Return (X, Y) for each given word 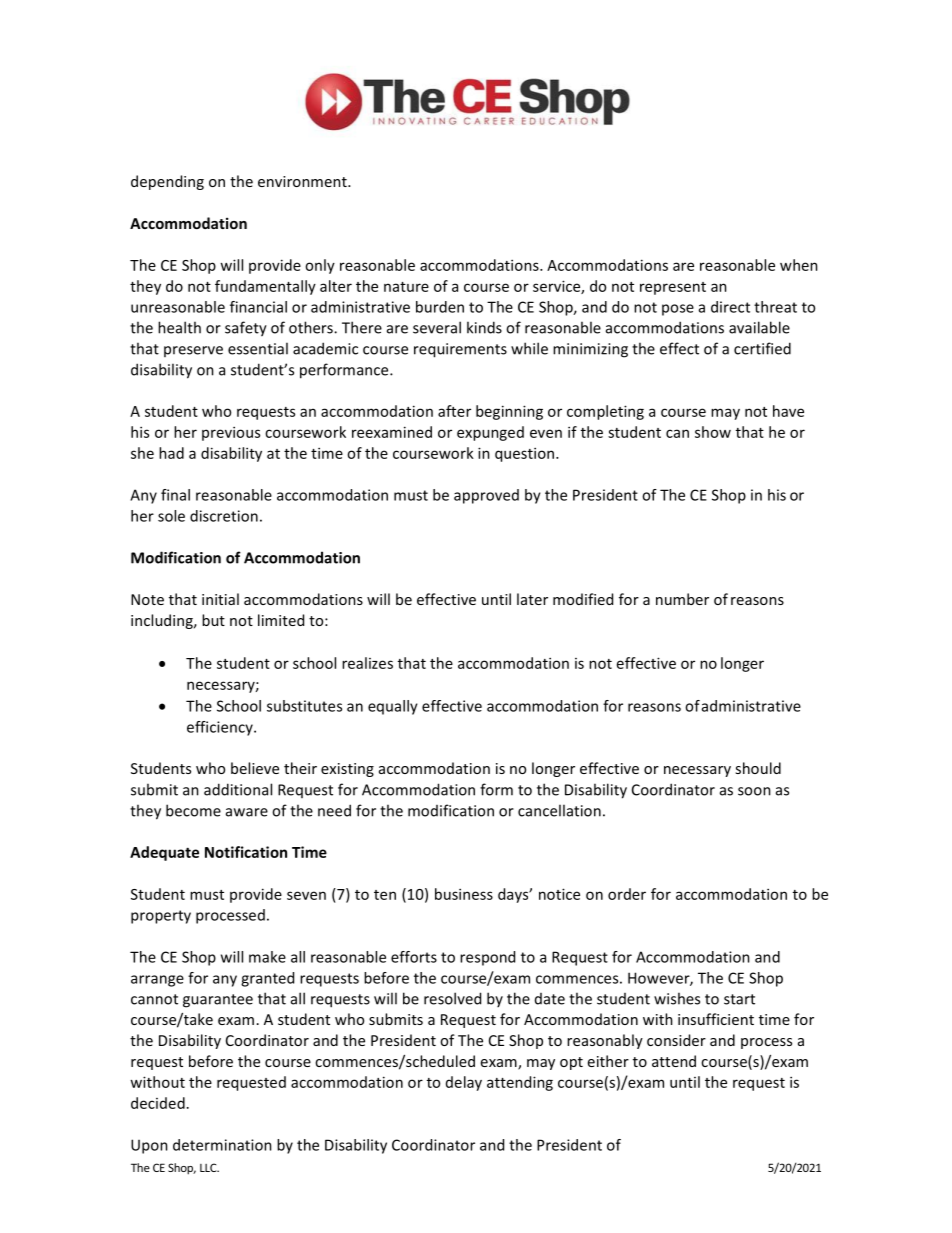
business (464, 894)
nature (406, 287)
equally (393, 707)
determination (222, 1145)
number (682, 599)
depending (167, 182)
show (713, 432)
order (627, 894)
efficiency (221, 728)
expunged (490, 433)
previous (231, 433)
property (161, 917)
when (799, 265)
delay (464, 1083)
